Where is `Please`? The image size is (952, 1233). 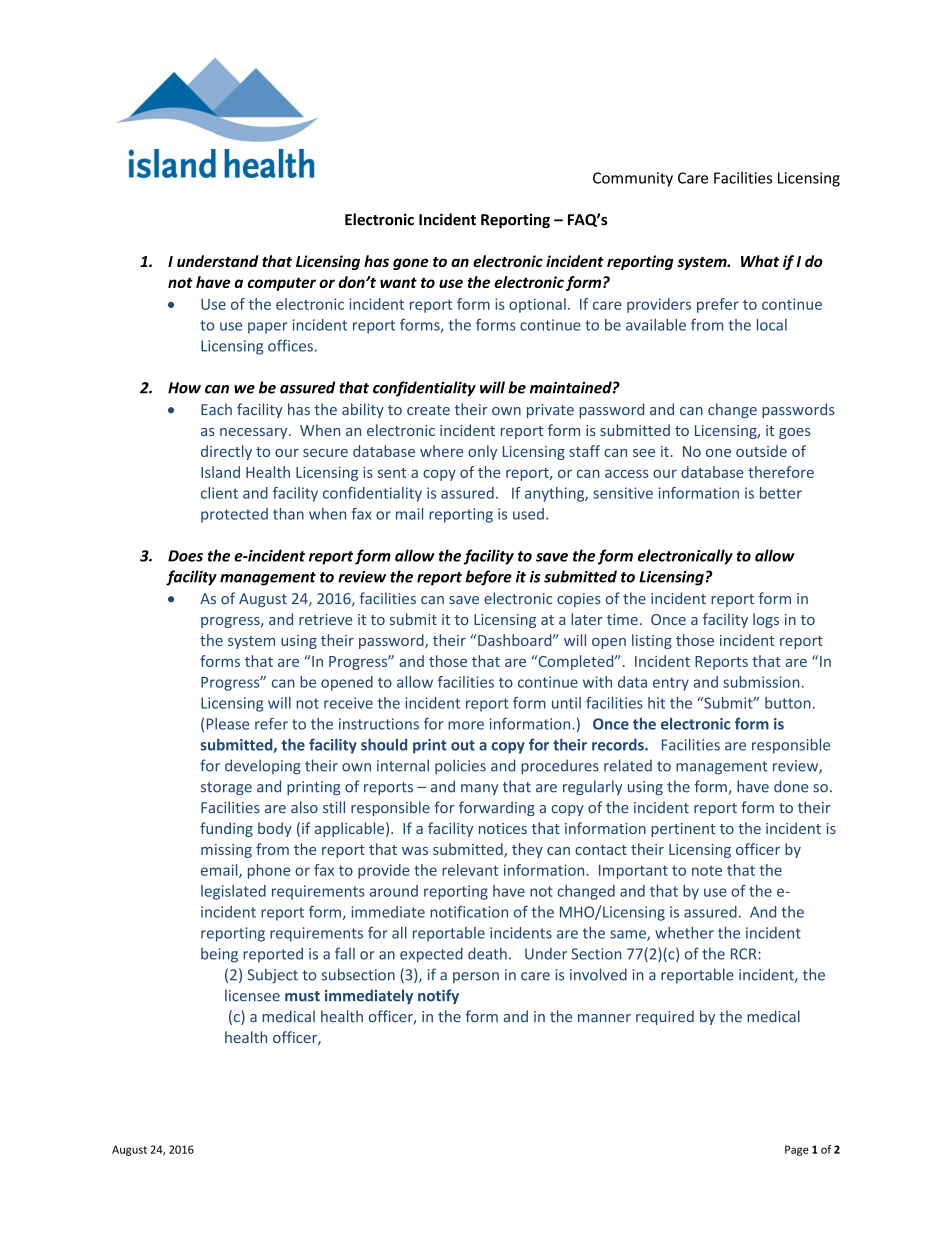
Please is located at coordinates (228, 724).
